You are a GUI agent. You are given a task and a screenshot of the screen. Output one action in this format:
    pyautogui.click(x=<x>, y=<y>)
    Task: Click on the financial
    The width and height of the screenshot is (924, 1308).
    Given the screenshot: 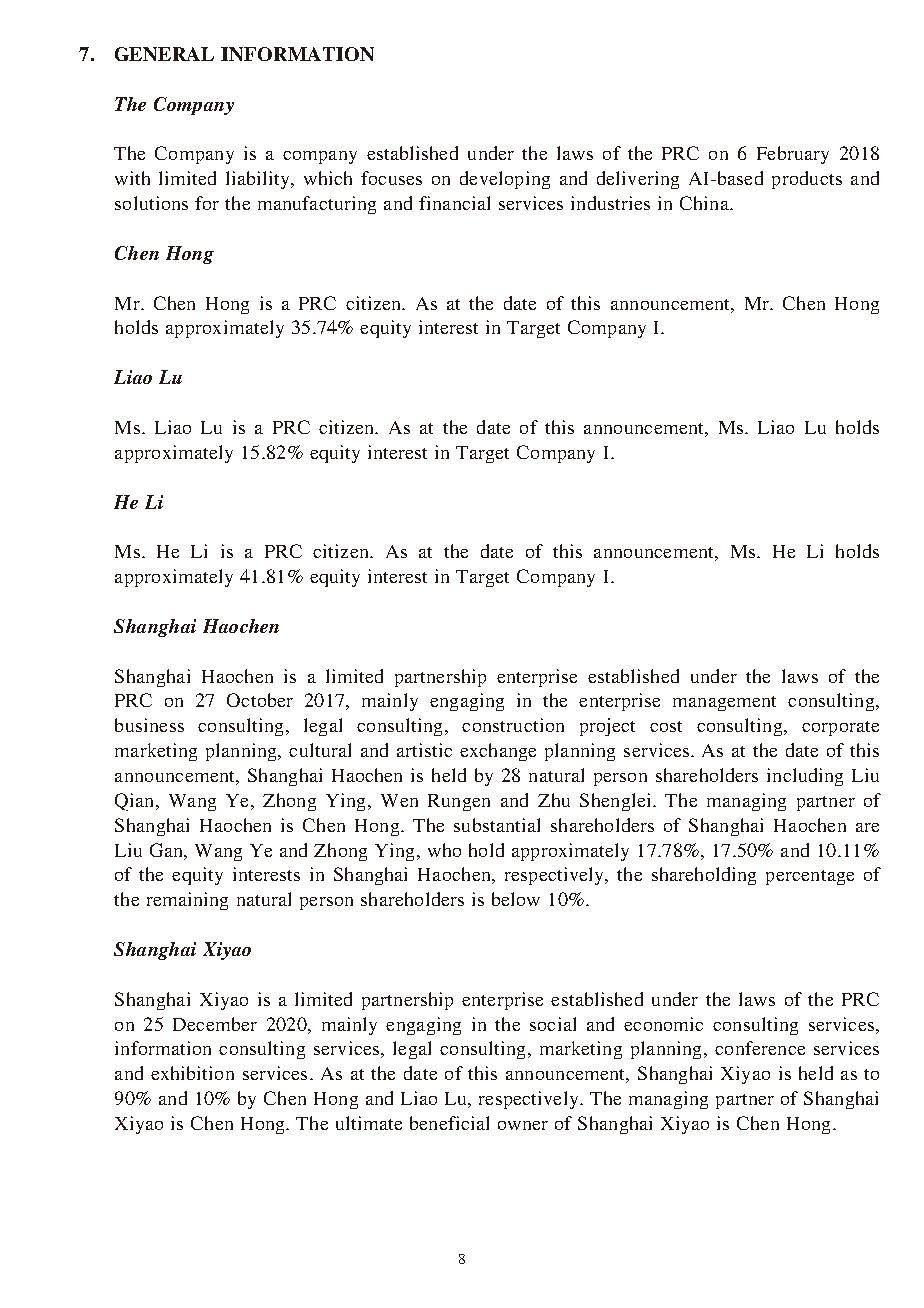 What is the action you would take?
    pyautogui.click(x=454, y=203)
